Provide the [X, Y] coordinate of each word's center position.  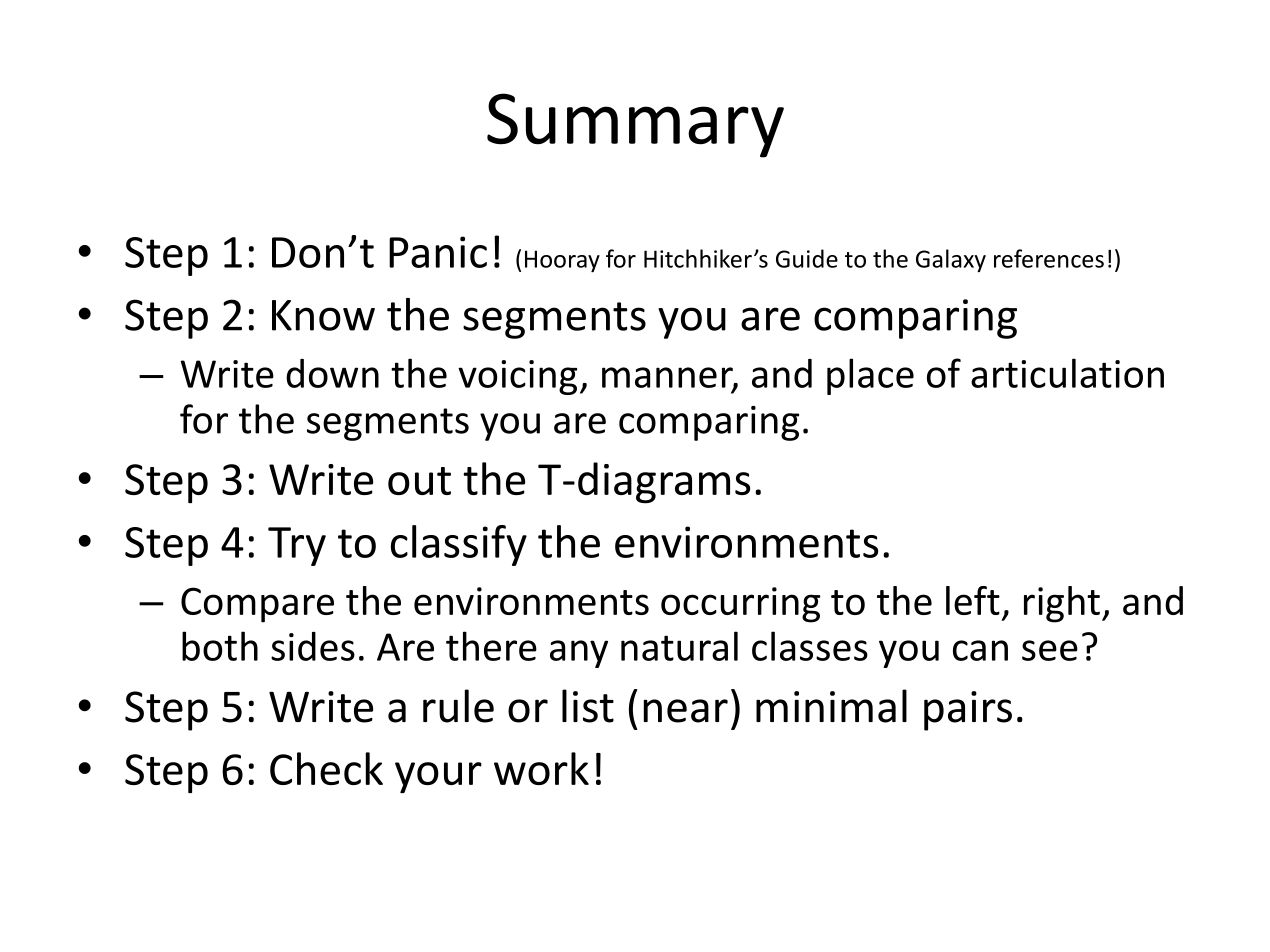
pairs [968, 711]
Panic [438, 252]
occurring [740, 605]
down [332, 373]
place [870, 376]
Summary [635, 125]
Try [297, 546]
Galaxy [951, 260]
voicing [517, 377]
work [541, 768]
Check [326, 768]
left [973, 600]
